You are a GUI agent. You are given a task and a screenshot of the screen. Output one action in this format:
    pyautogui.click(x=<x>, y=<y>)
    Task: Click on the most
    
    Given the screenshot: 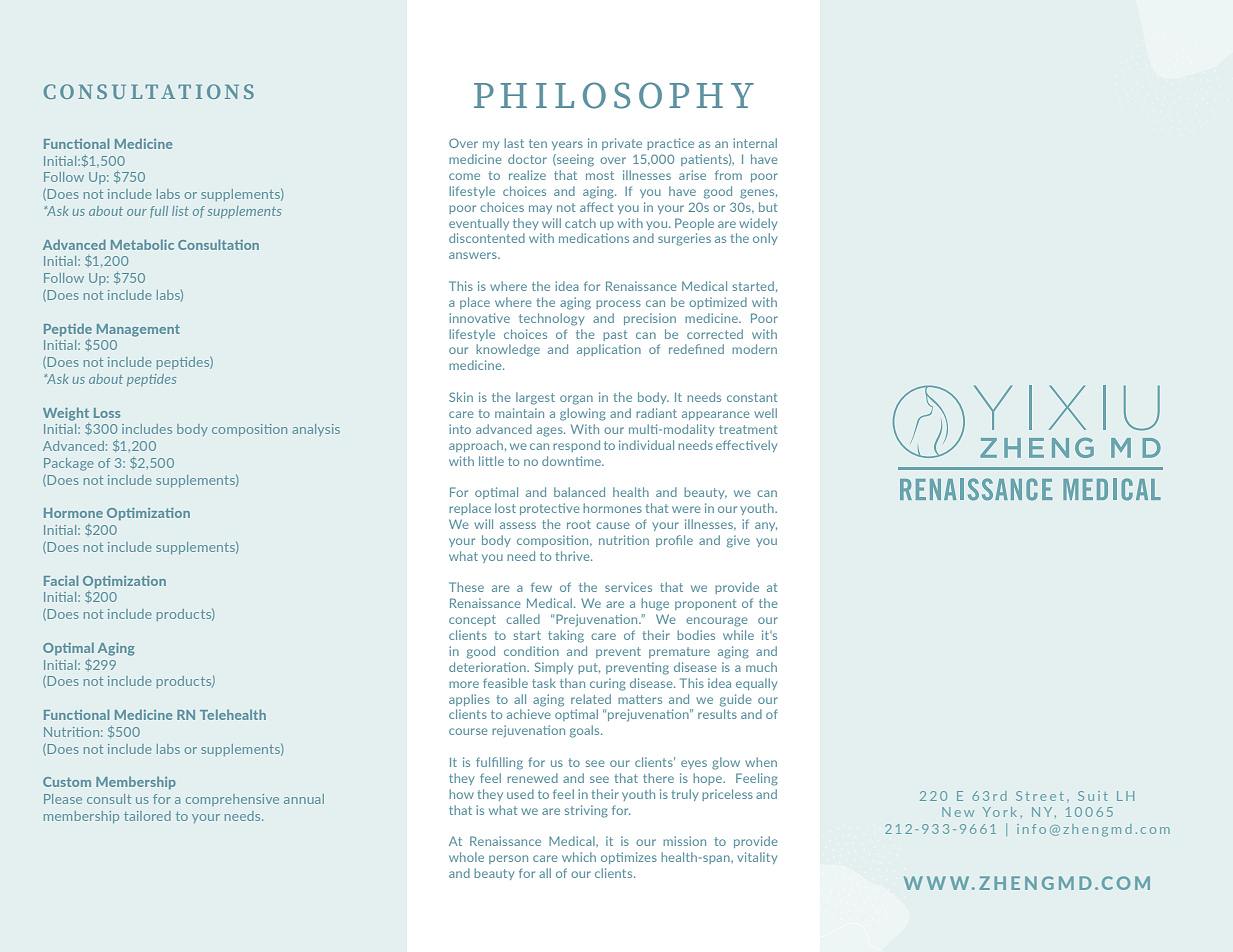 What is the action you would take?
    pyautogui.click(x=600, y=175)
